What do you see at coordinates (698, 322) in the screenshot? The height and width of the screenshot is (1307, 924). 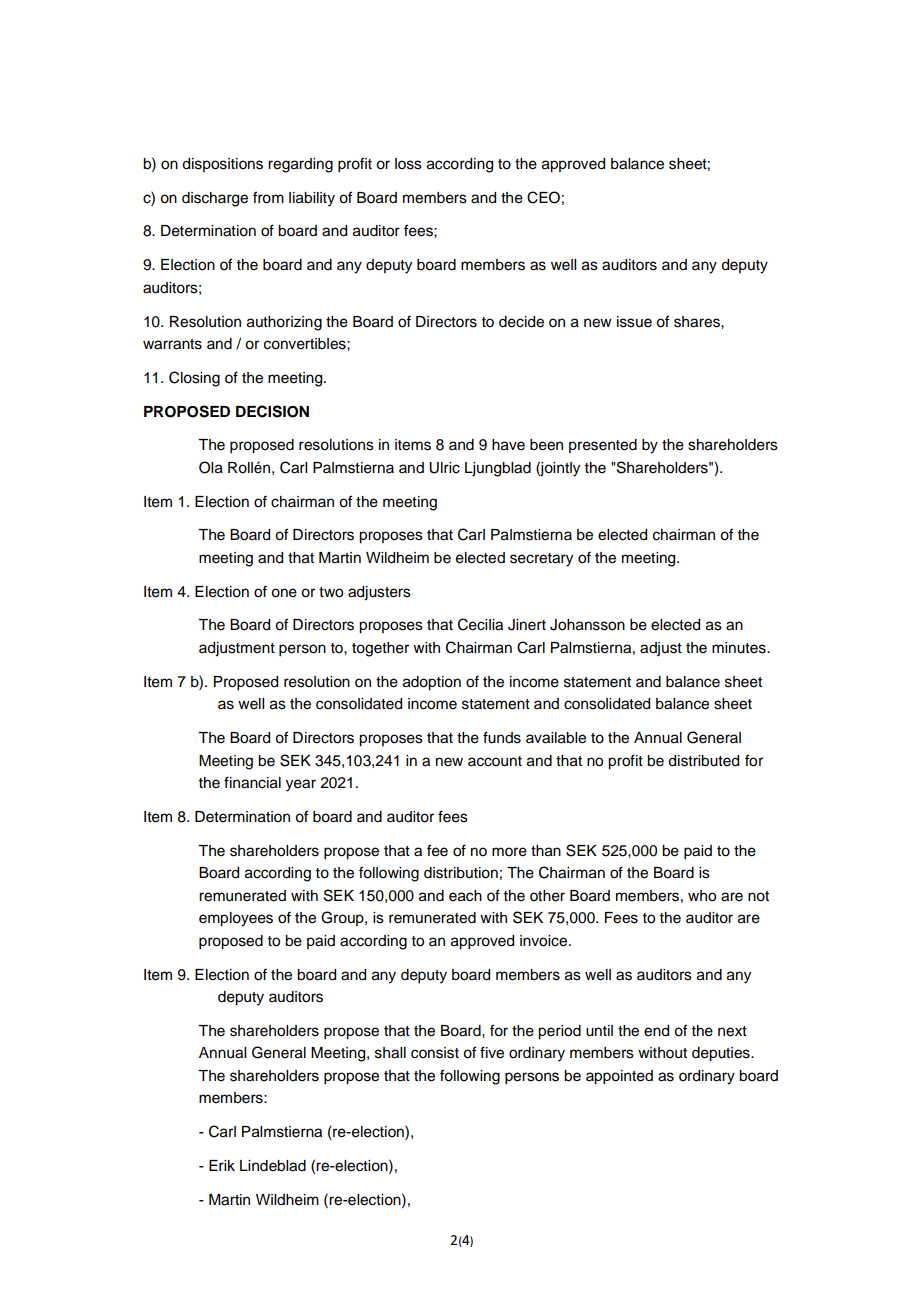 I see `shares` at bounding box center [698, 322].
